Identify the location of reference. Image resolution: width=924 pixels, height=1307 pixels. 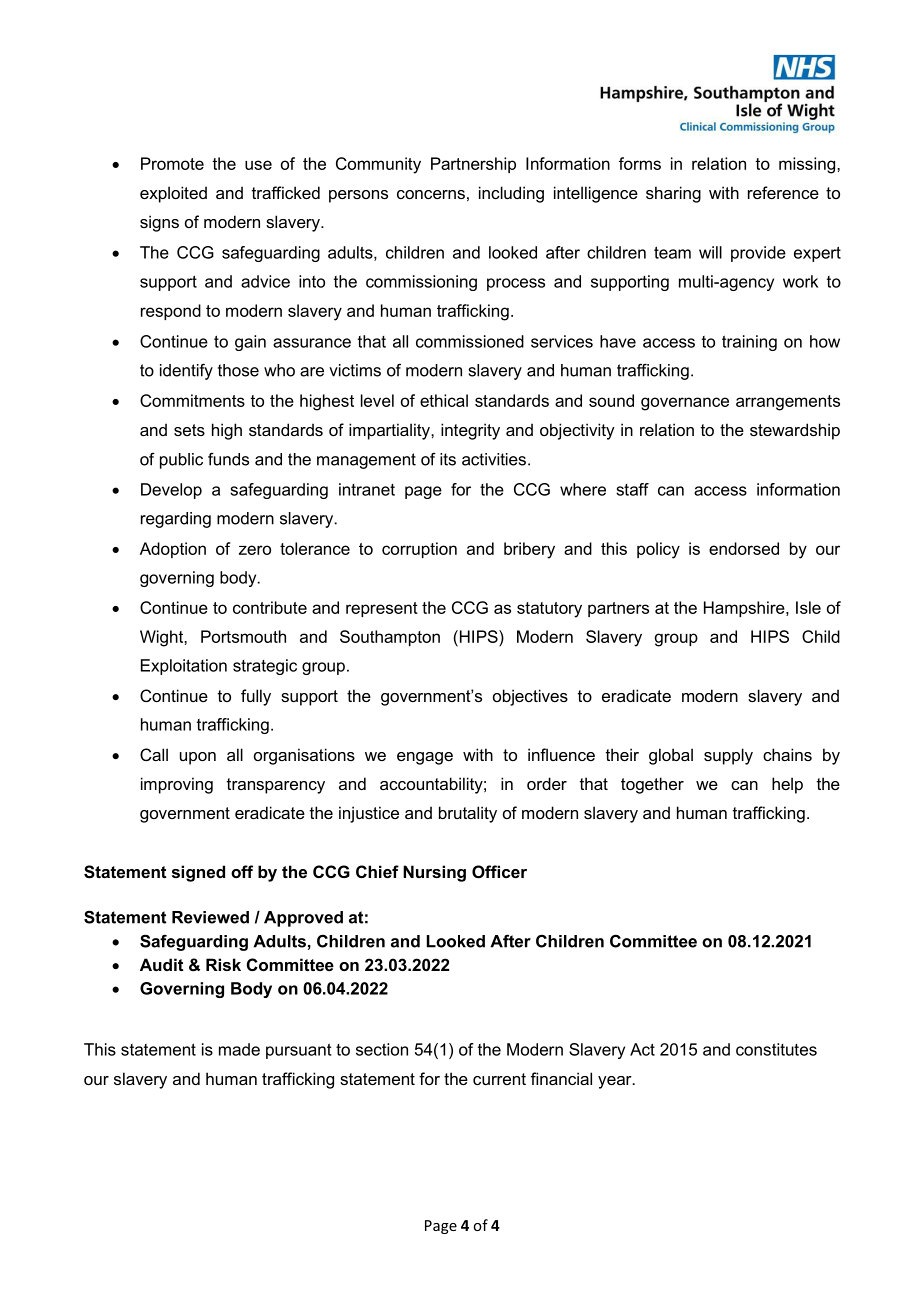
(783, 192).
